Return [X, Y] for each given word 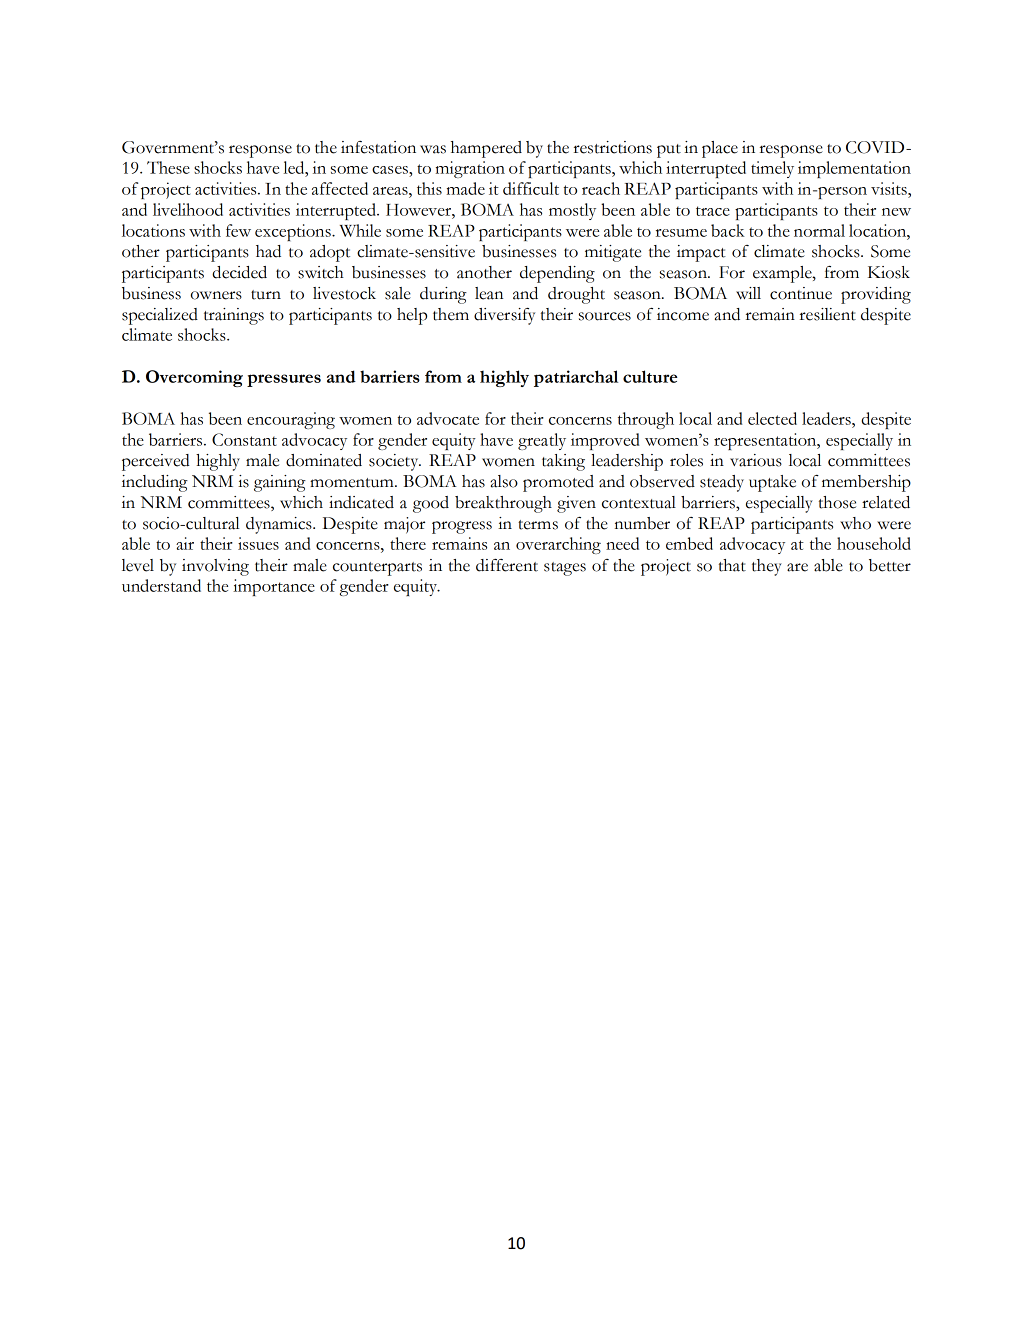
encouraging [291, 420]
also [504, 481]
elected [772, 418]
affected [340, 188]
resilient [828, 314]
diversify [504, 316]
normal [819, 230]
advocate [448, 418]
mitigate [613, 253]
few [238, 230]
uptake [772, 483]
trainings [234, 316]
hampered [486, 149]
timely [772, 169]
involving [215, 567]
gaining [280, 483]
